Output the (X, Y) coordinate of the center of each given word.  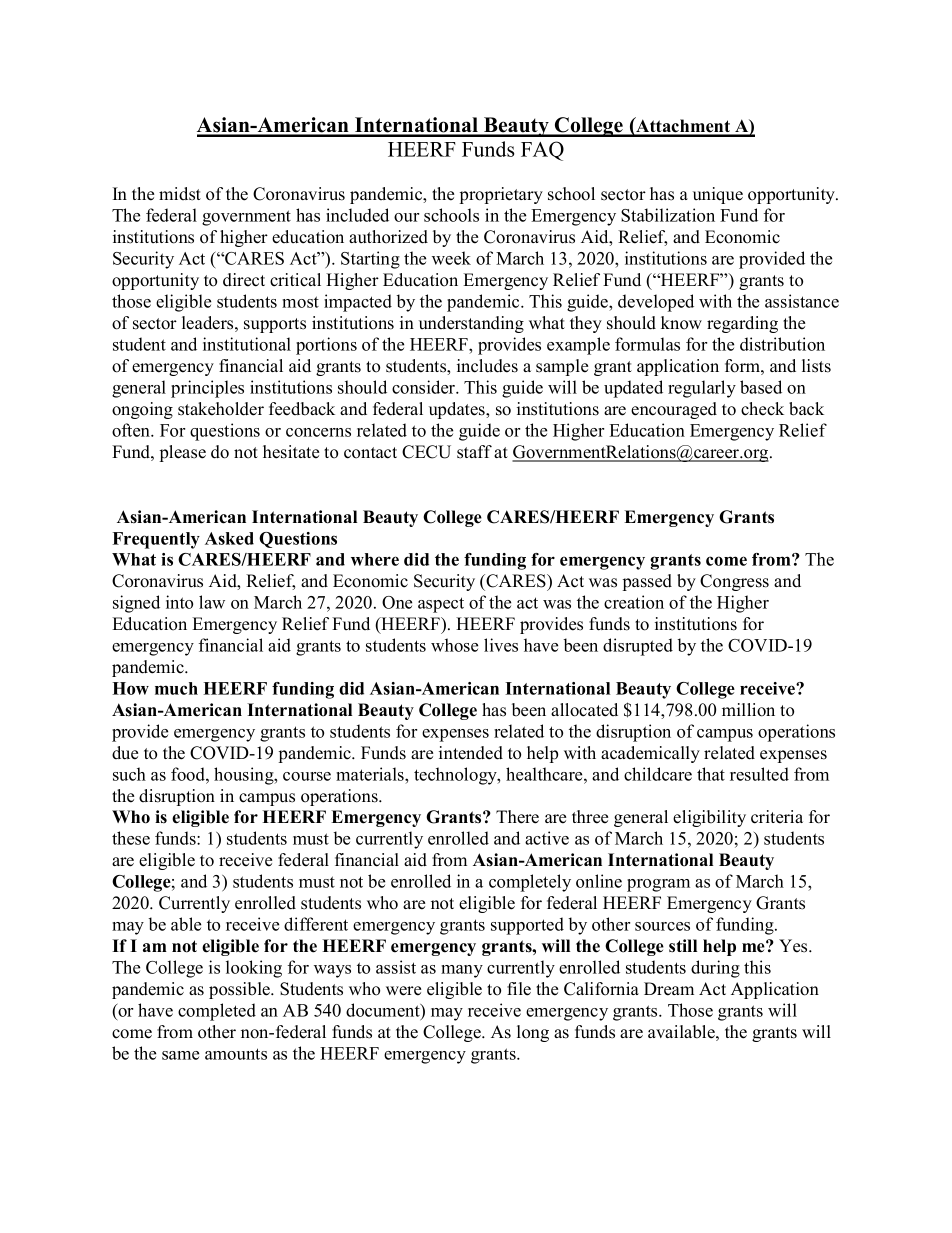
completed (217, 1012)
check (762, 409)
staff (474, 452)
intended (471, 753)
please (183, 453)
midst (180, 194)
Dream (669, 989)
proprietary (501, 195)
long (533, 1033)
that (711, 774)
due (125, 753)
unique (718, 195)
